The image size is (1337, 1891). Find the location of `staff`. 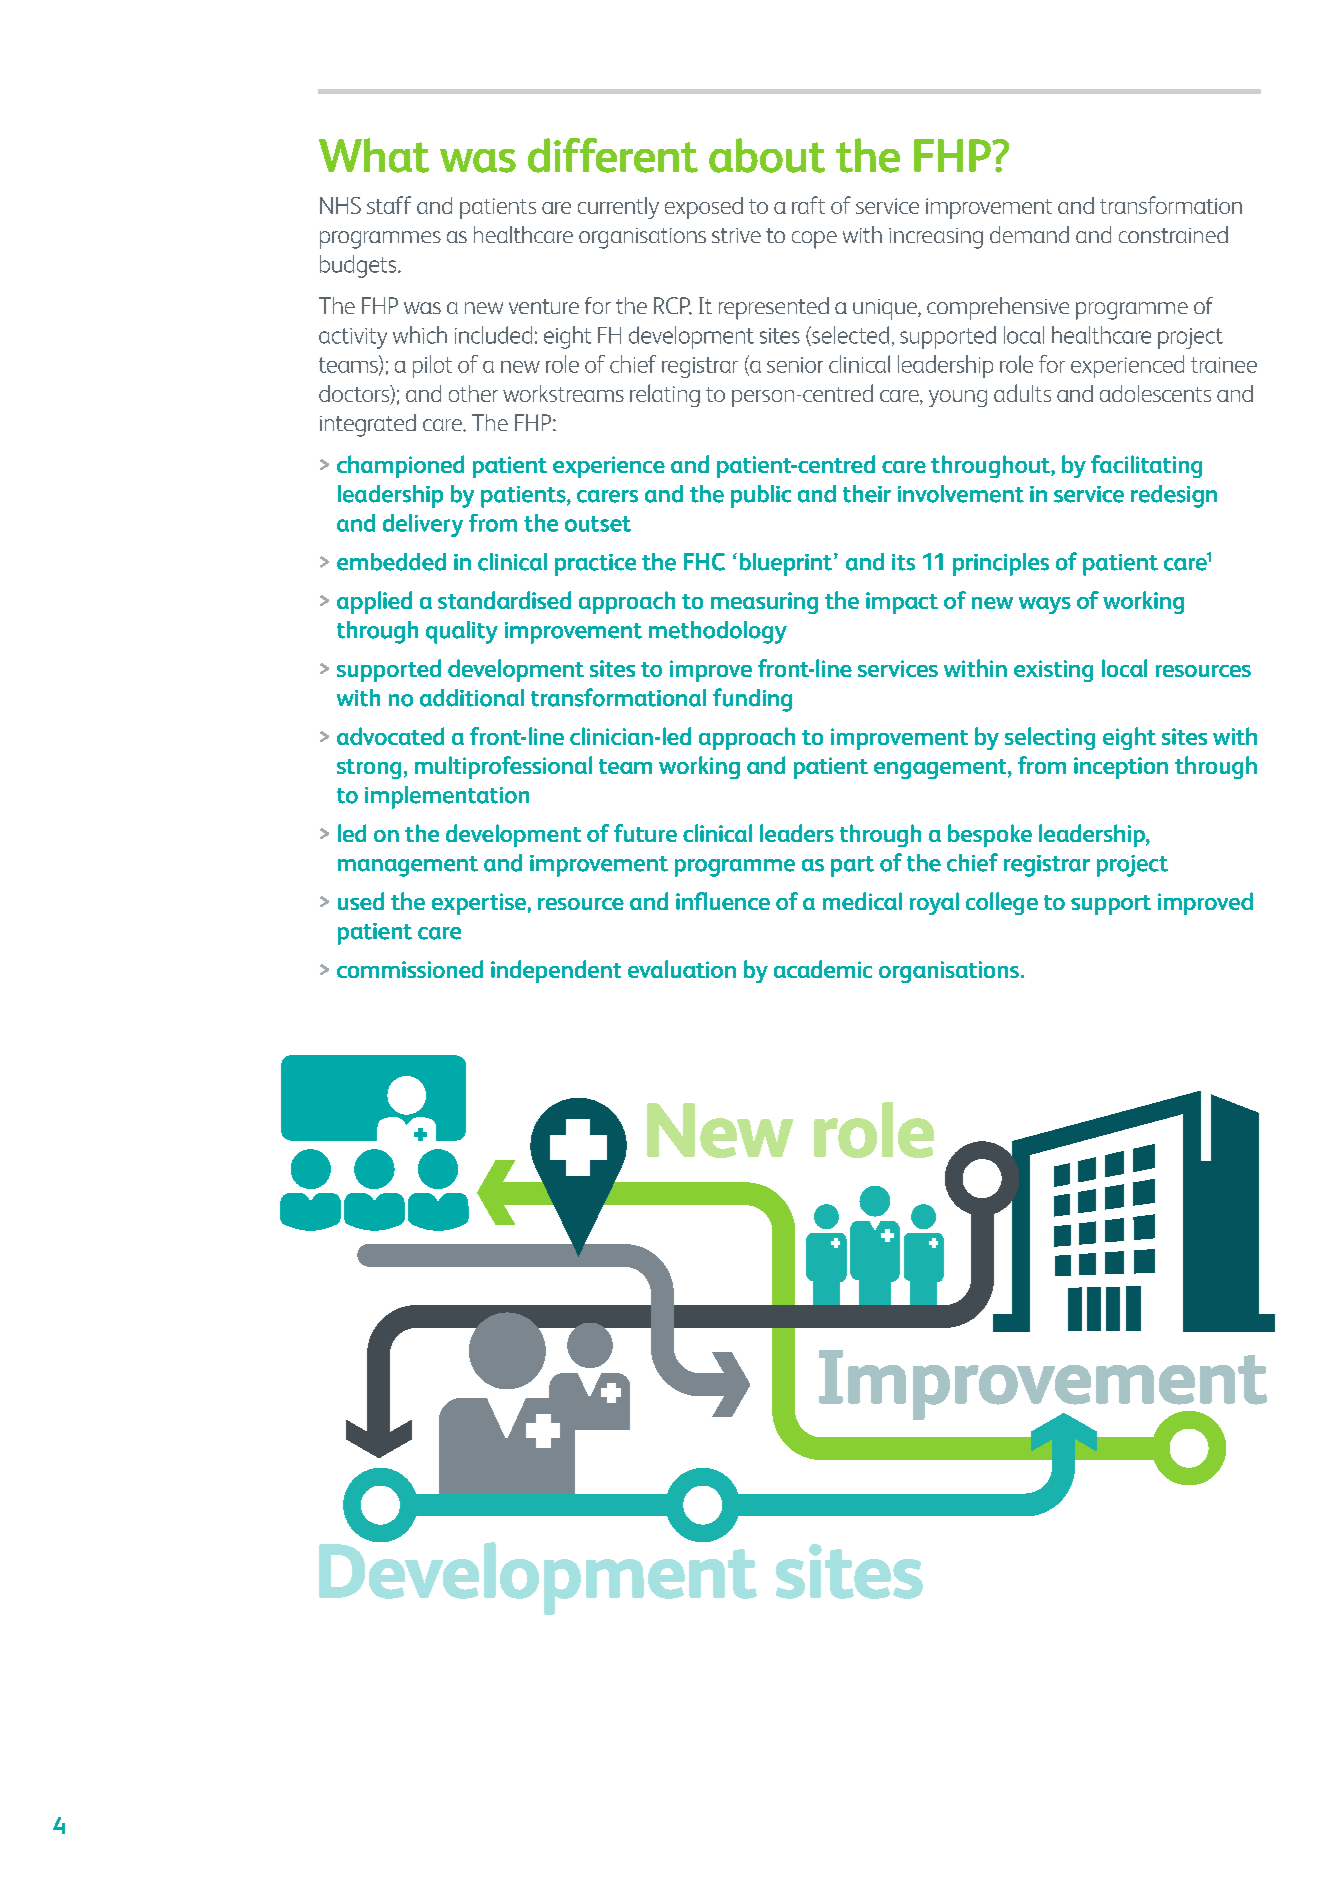

staff is located at coordinates (389, 205).
